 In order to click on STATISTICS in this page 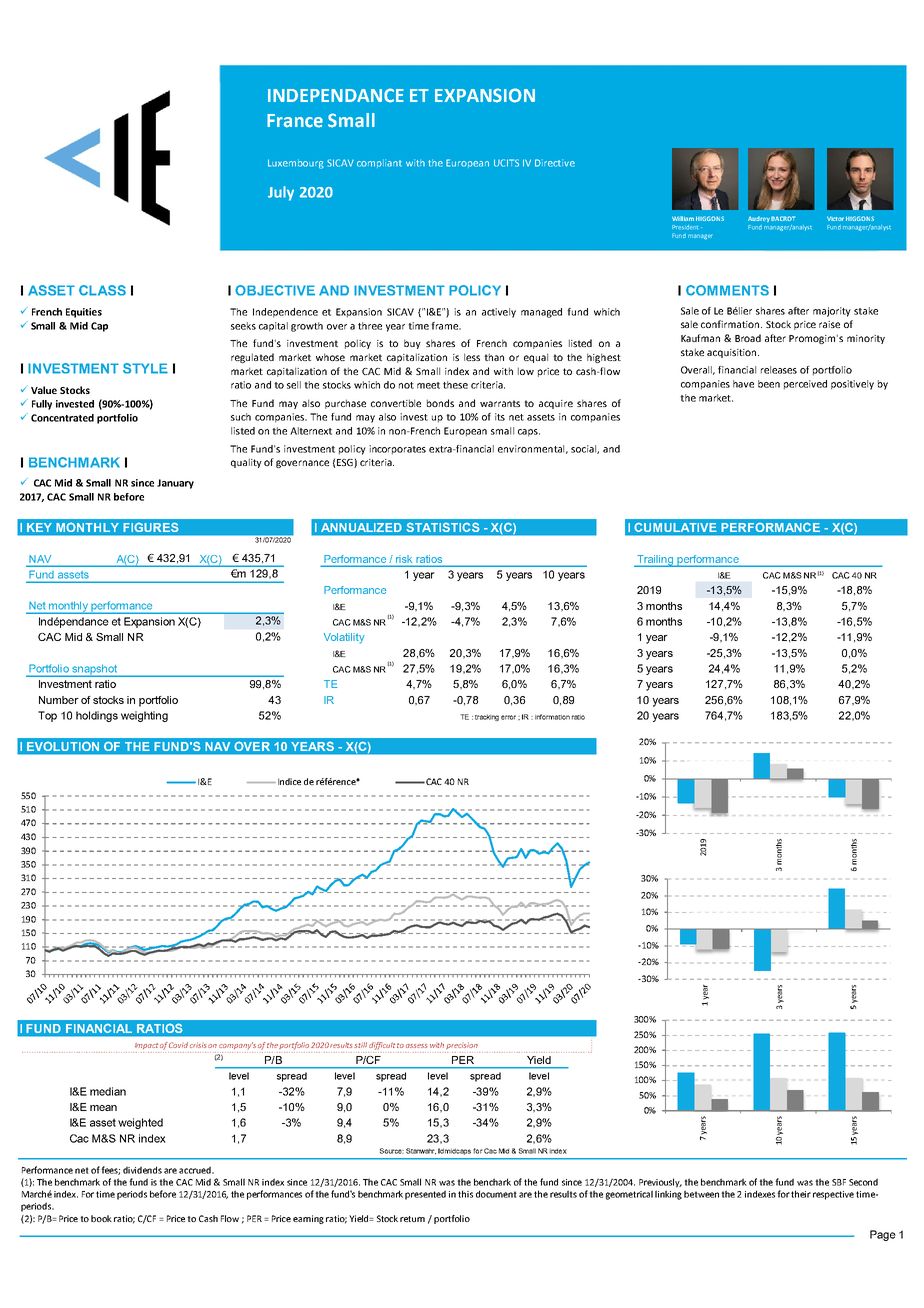, I will do `click(443, 527)`.
